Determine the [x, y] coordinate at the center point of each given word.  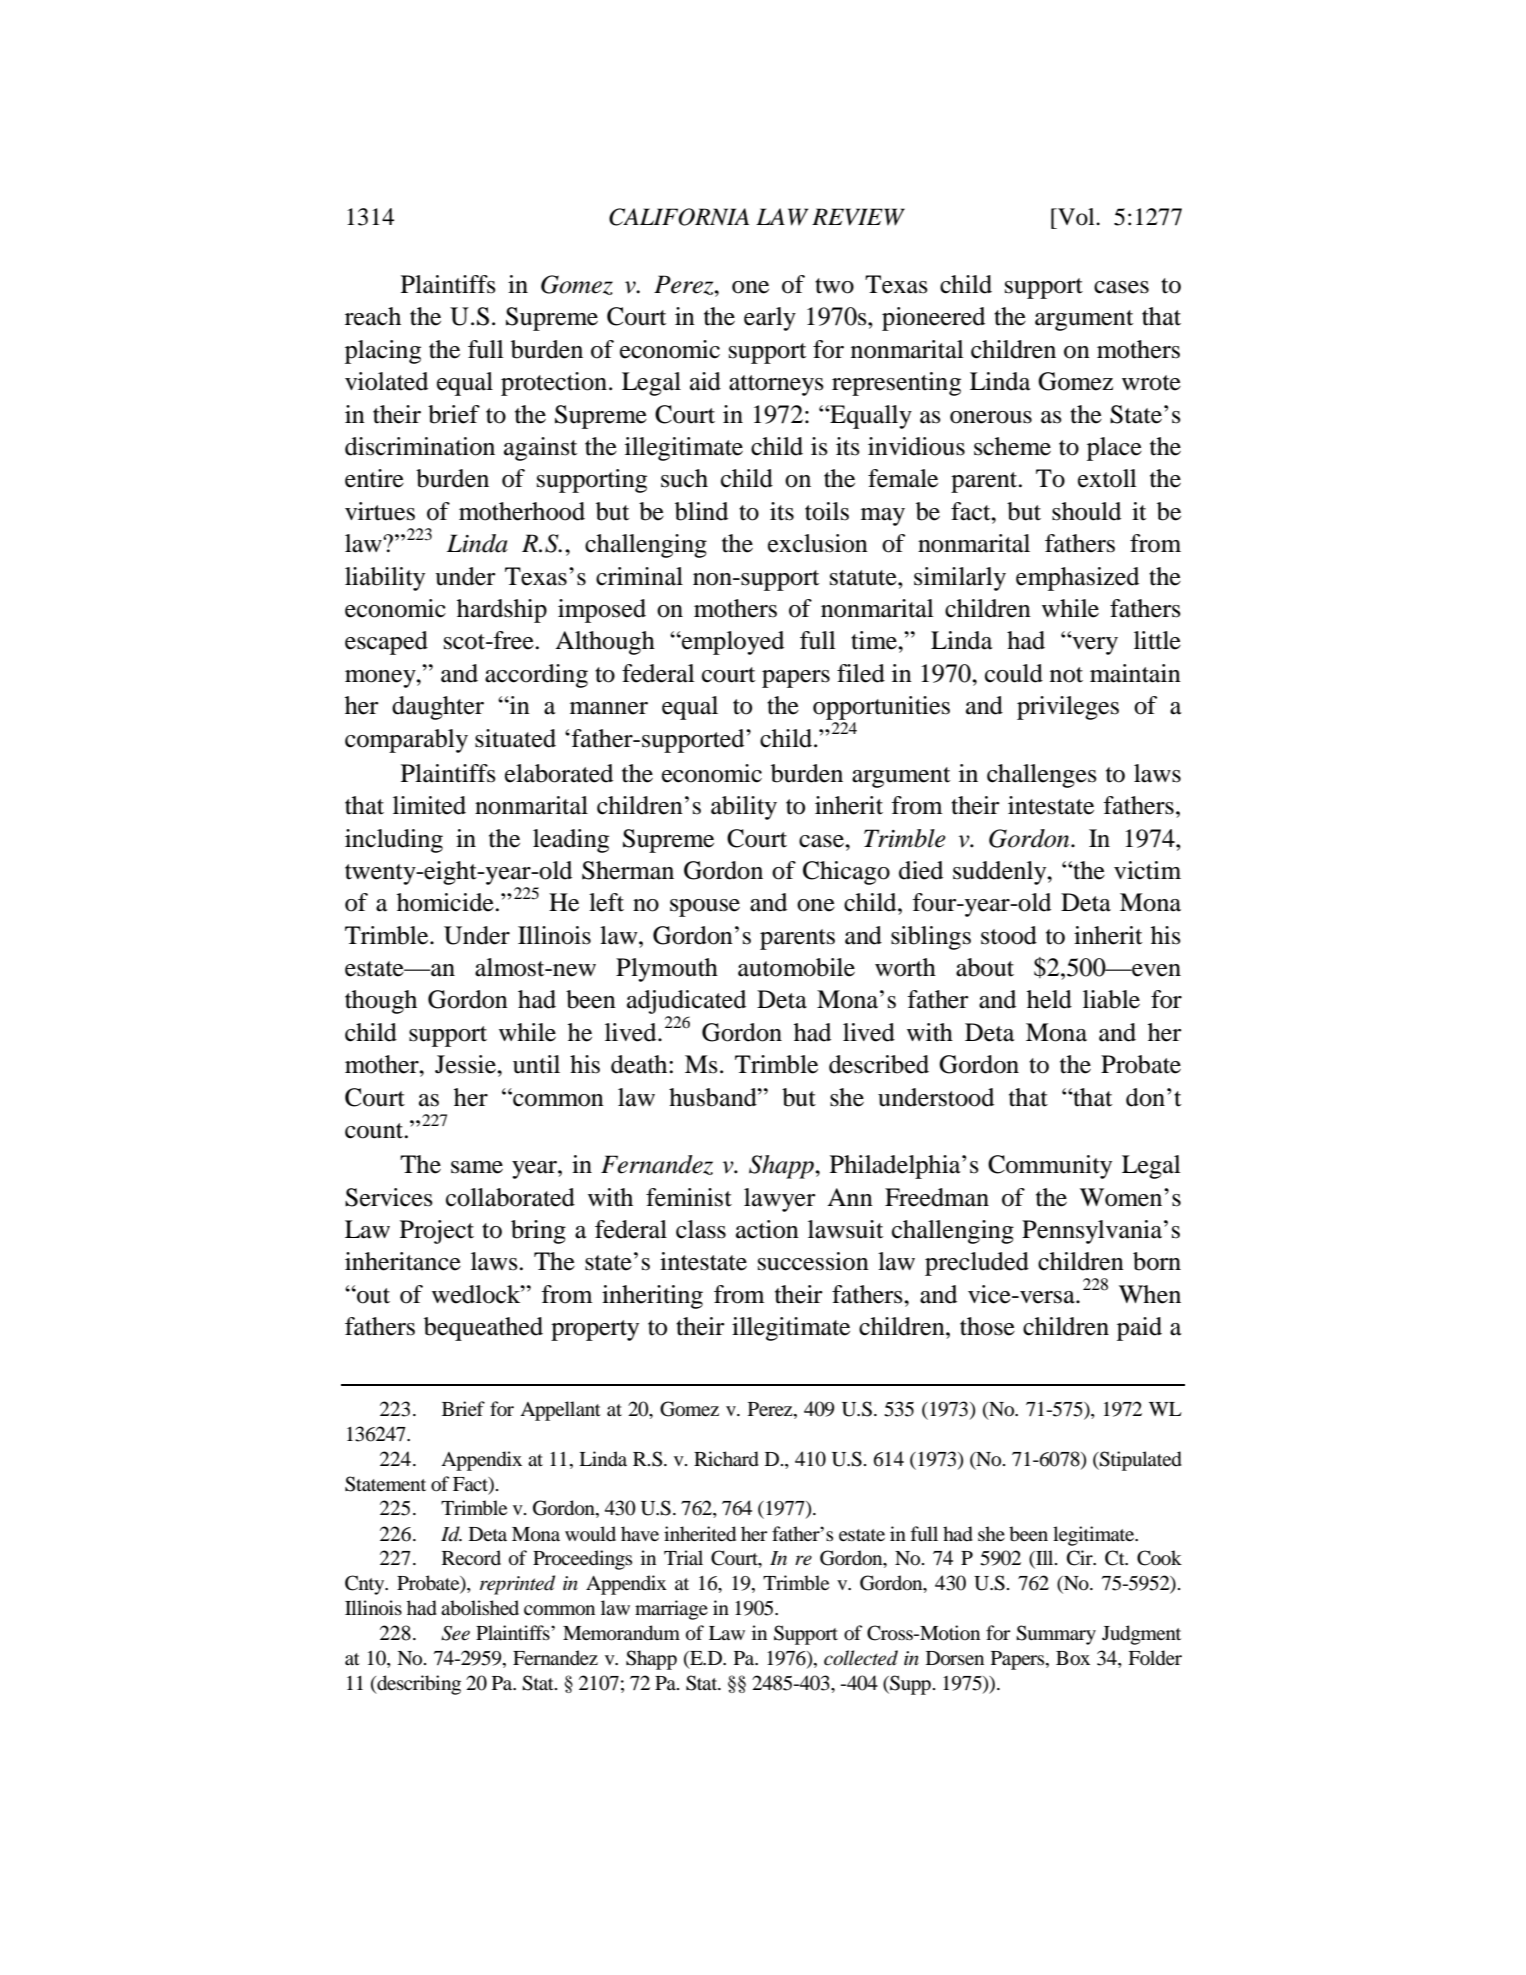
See [455, 1633]
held [1049, 999]
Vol [1076, 217]
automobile [796, 967]
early [770, 319]
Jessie [466, 1064]
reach [373, 316]
